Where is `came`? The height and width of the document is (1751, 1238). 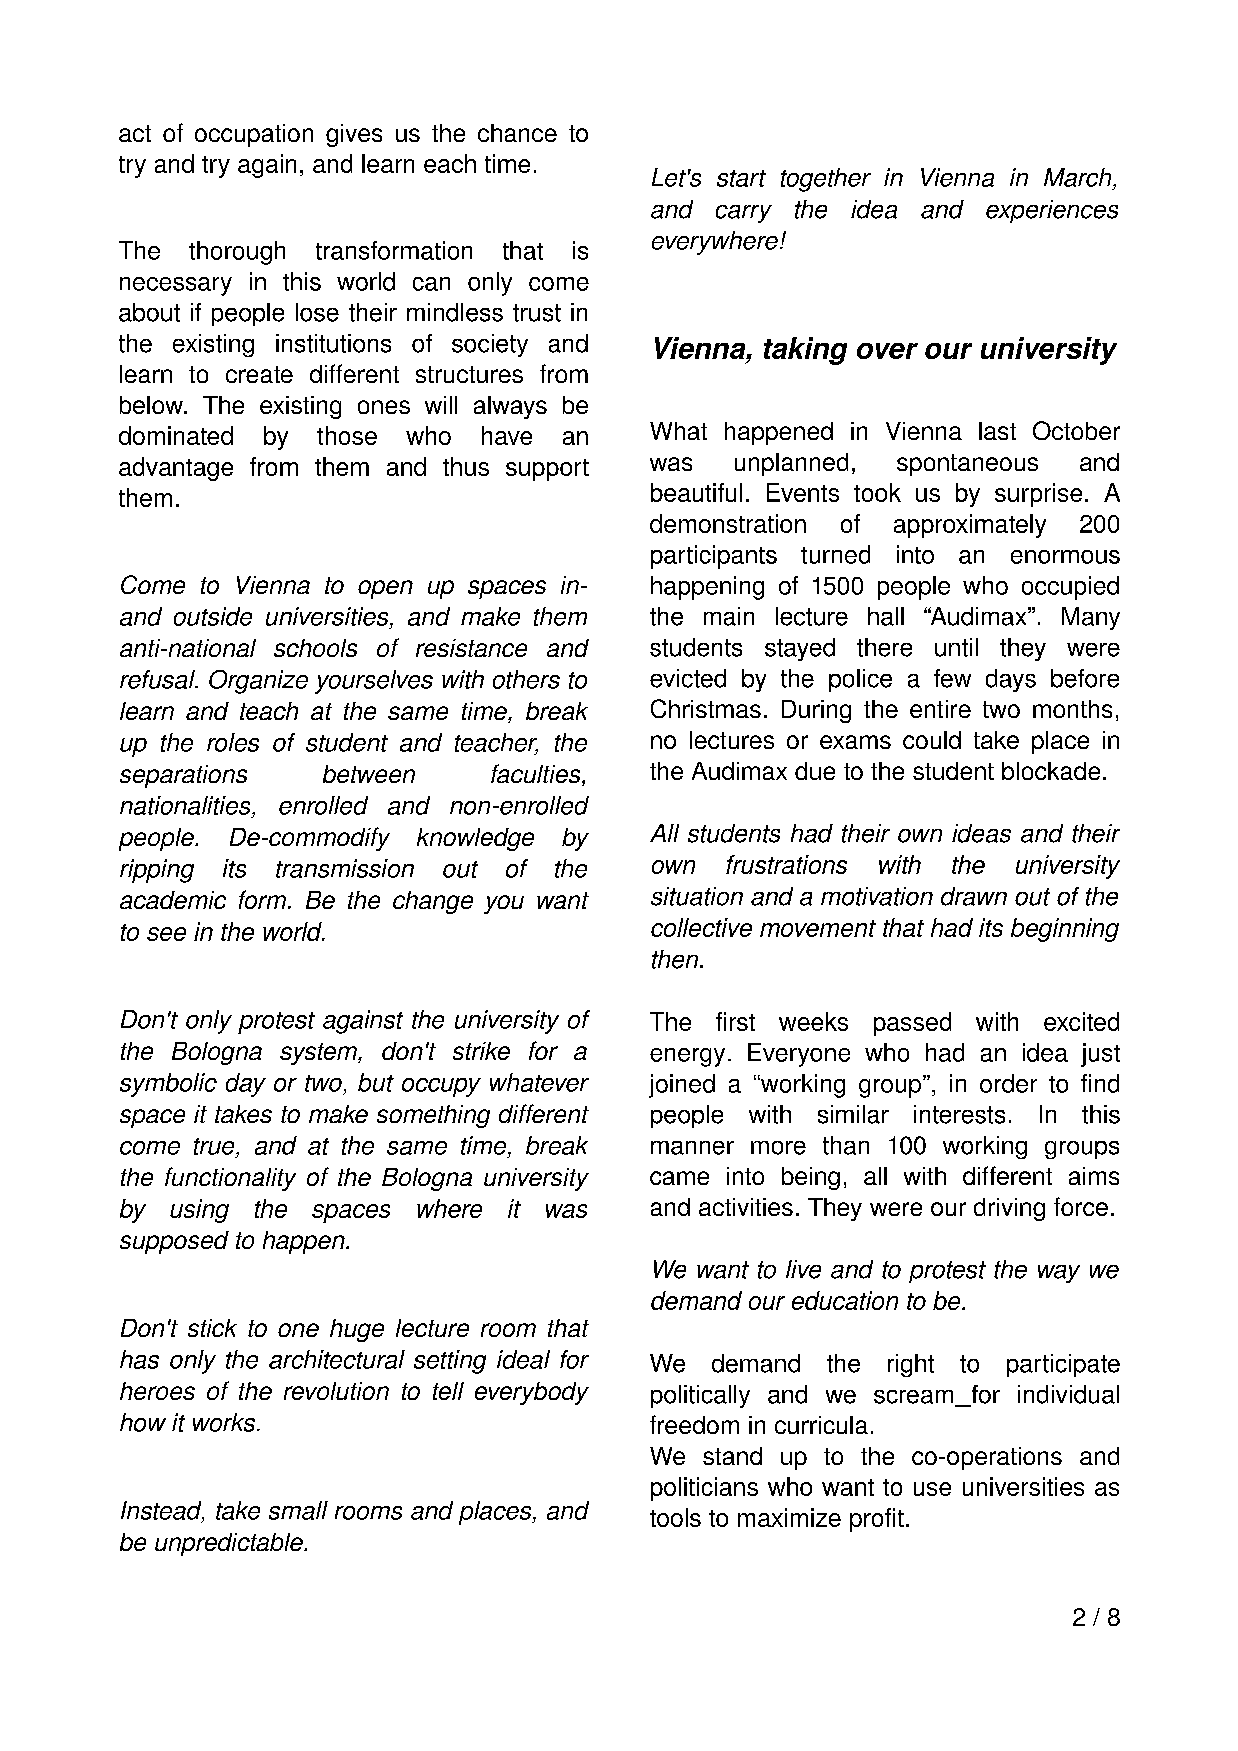
came is located at coordinates (679, 1178).
